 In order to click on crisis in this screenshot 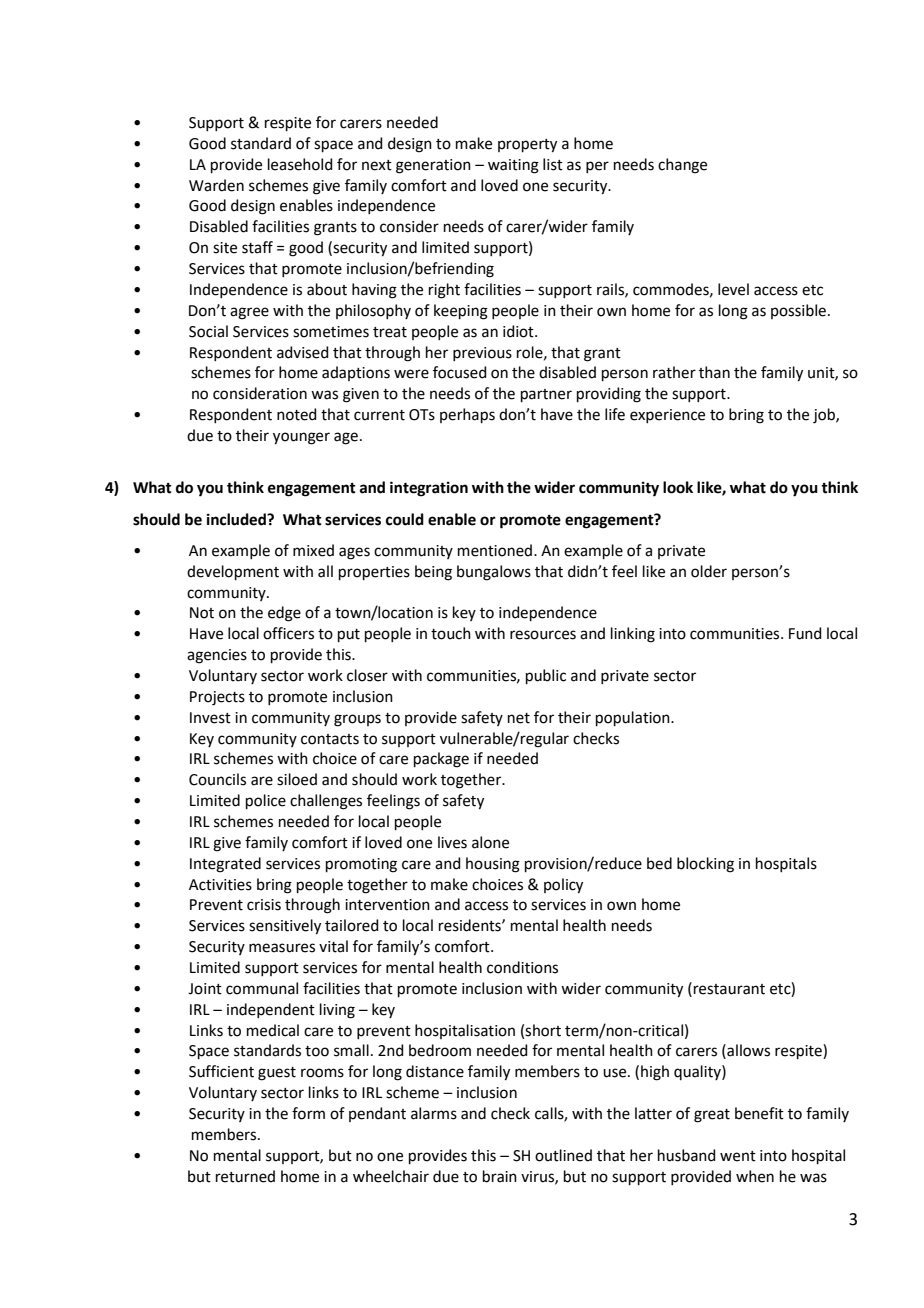, I will do `click(264, 905)`.
